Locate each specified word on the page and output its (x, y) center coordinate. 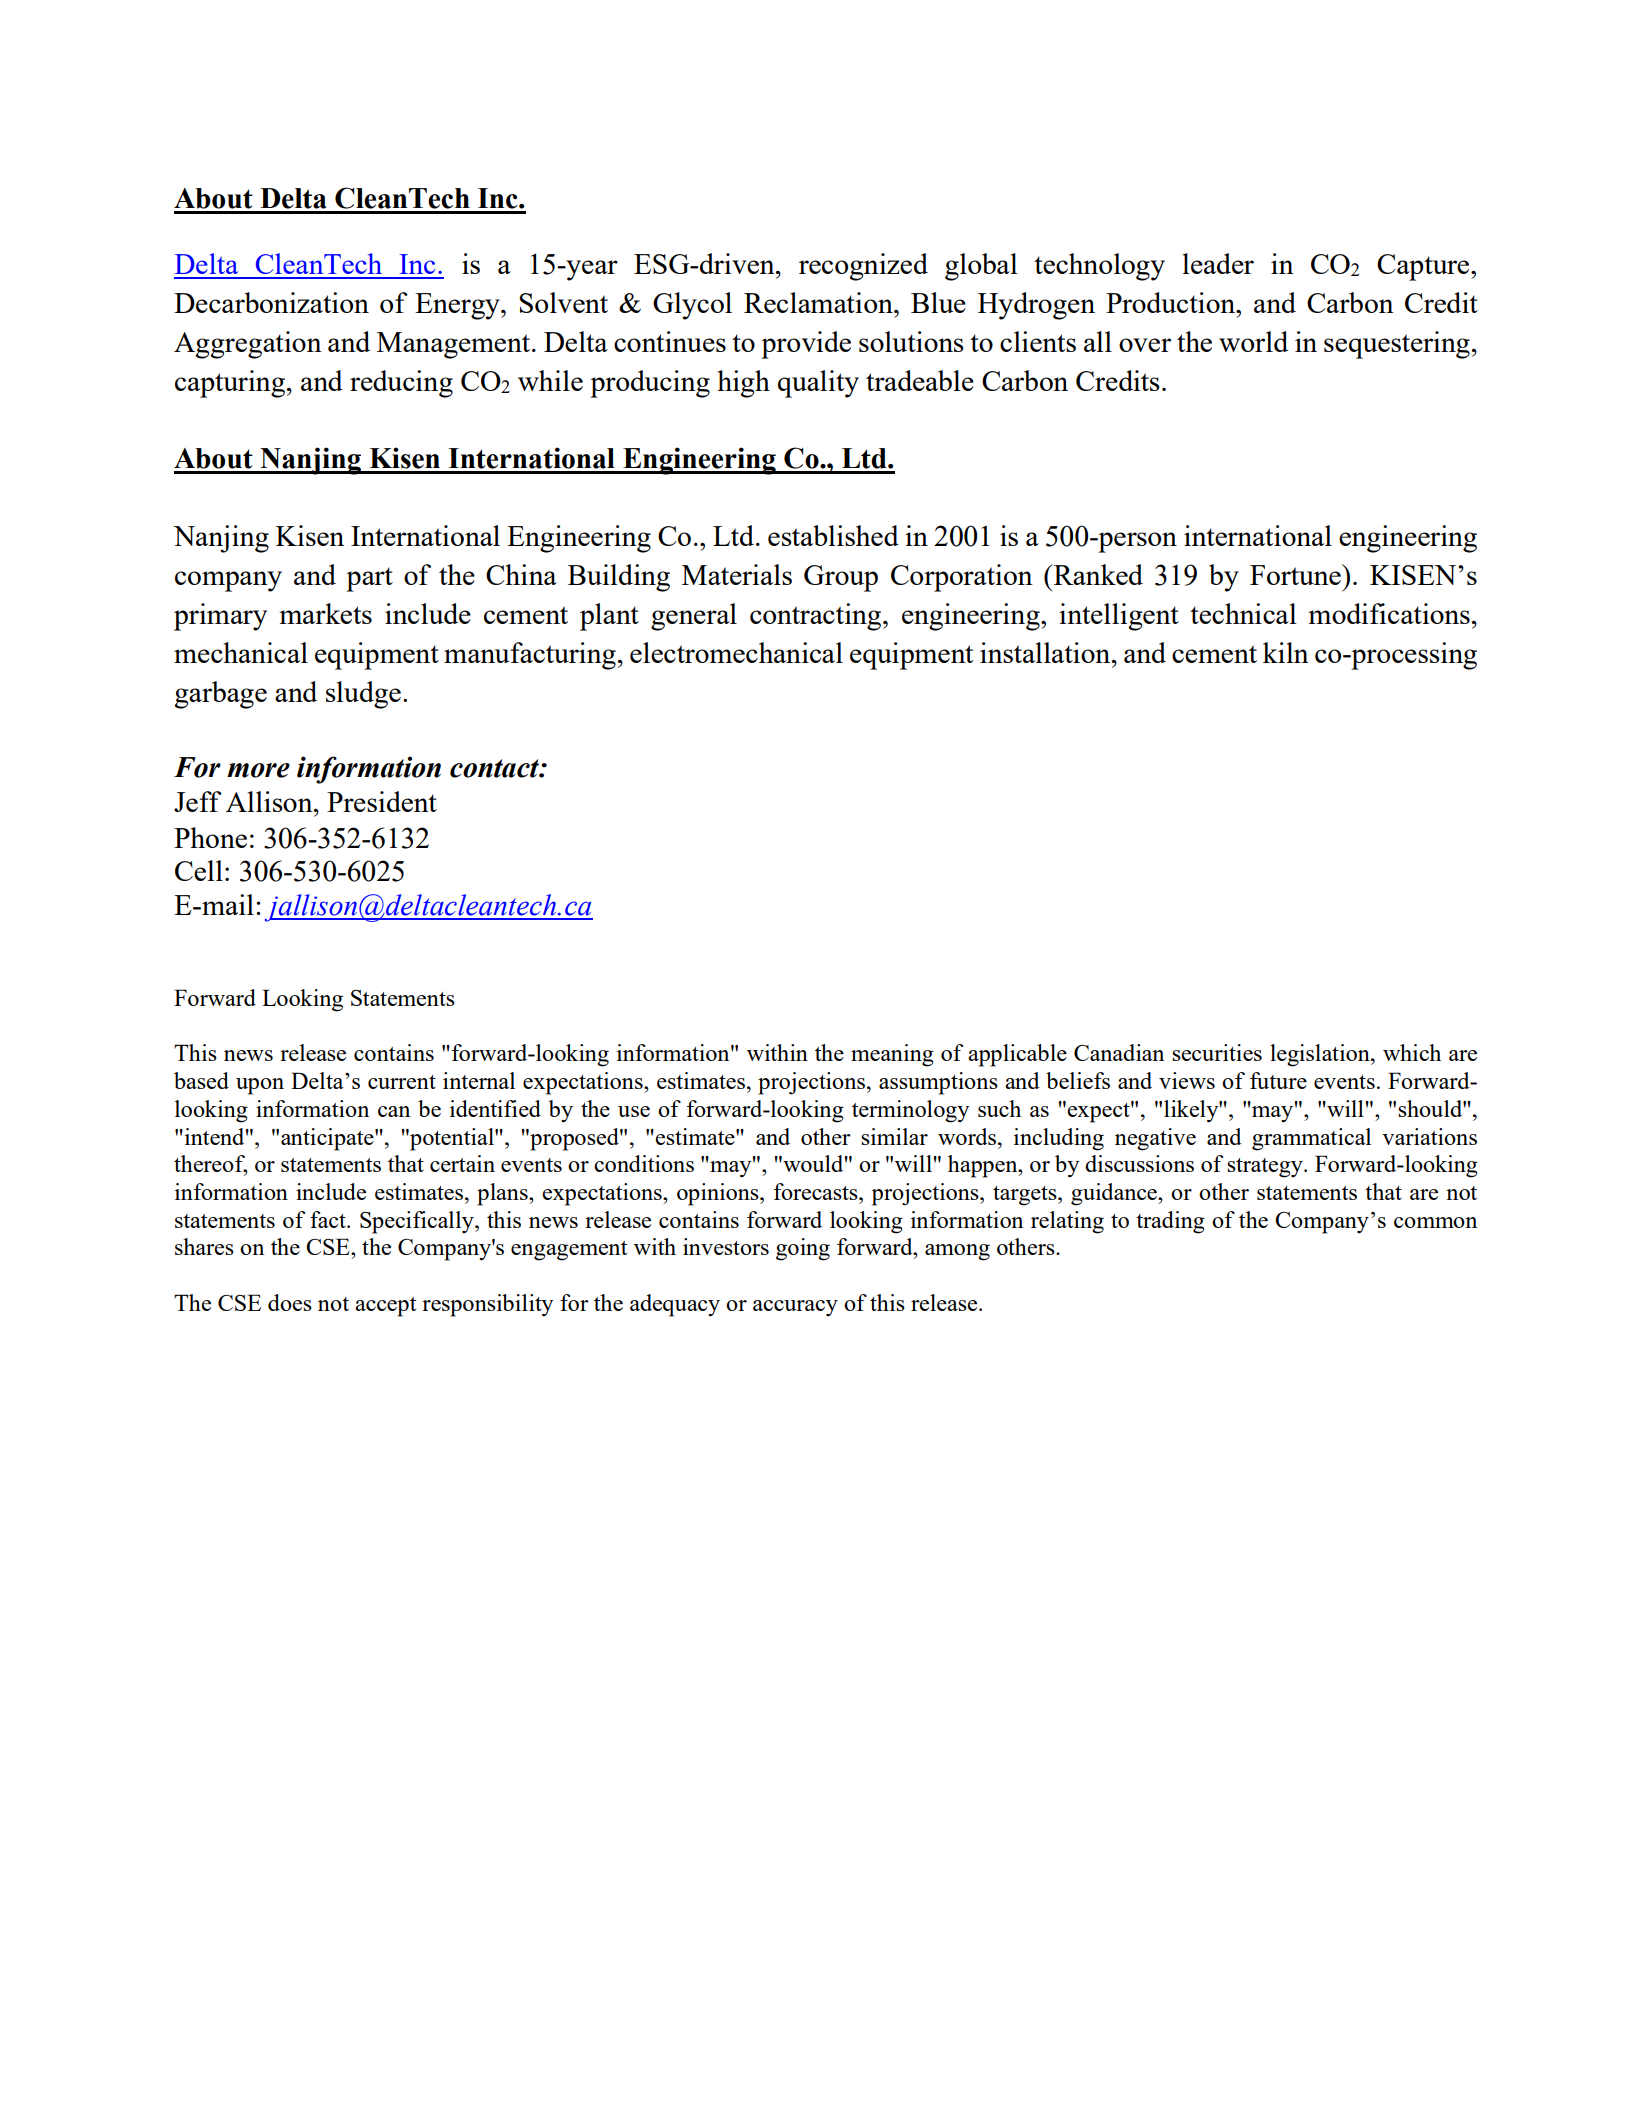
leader (1218, 263)
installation (1046, 652)
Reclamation (819, 302)
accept (385, 1307)
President (382, 801)
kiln (1286, 652)
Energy (458, 306)
